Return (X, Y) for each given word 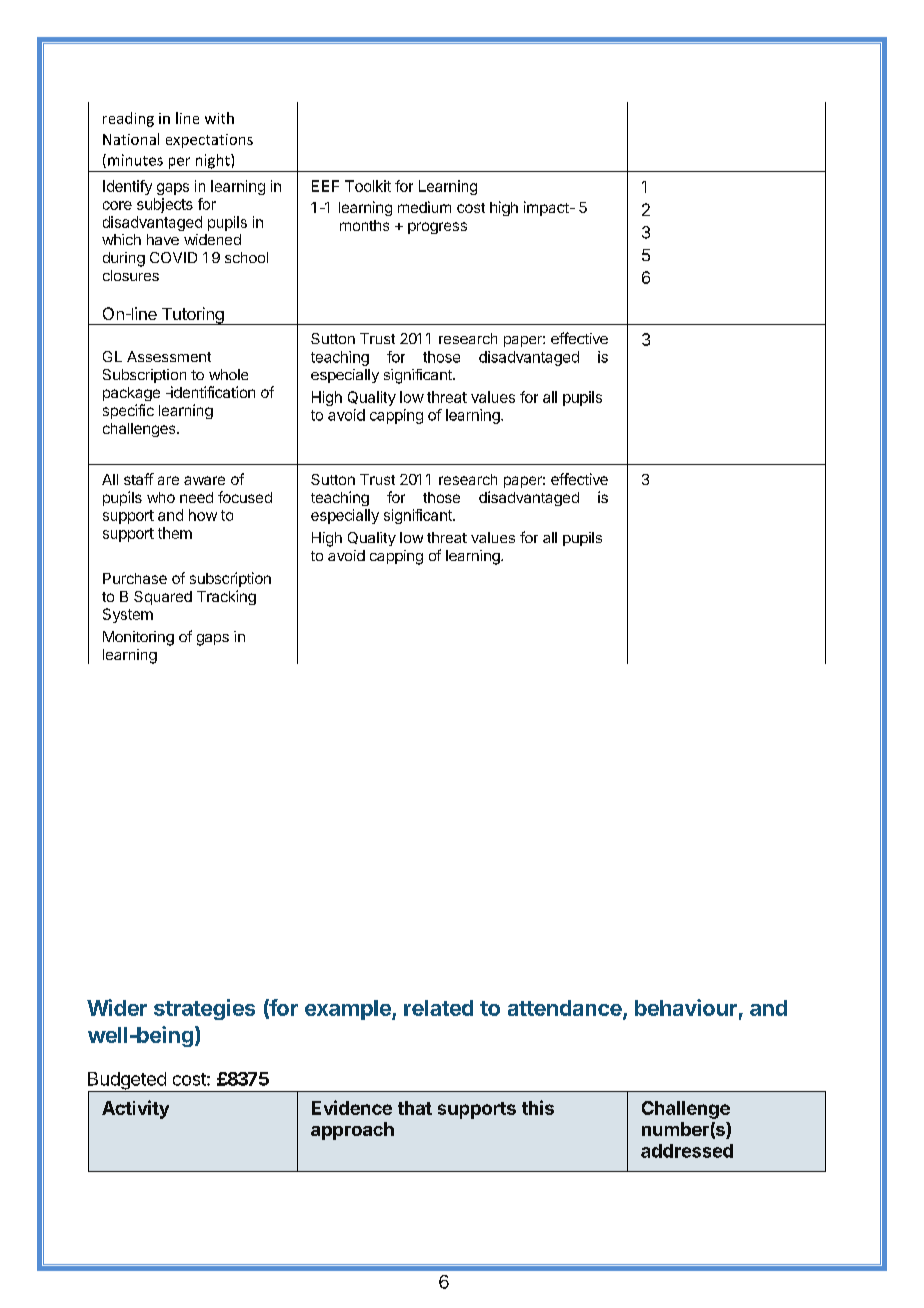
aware (204, 480)
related (438, 1008)
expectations (209, 141)
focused (245, 497)
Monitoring (138, 638)
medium (424, 207)
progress (437, 228)
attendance (566, 1009)
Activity (135, 1109)
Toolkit (368, 186)
